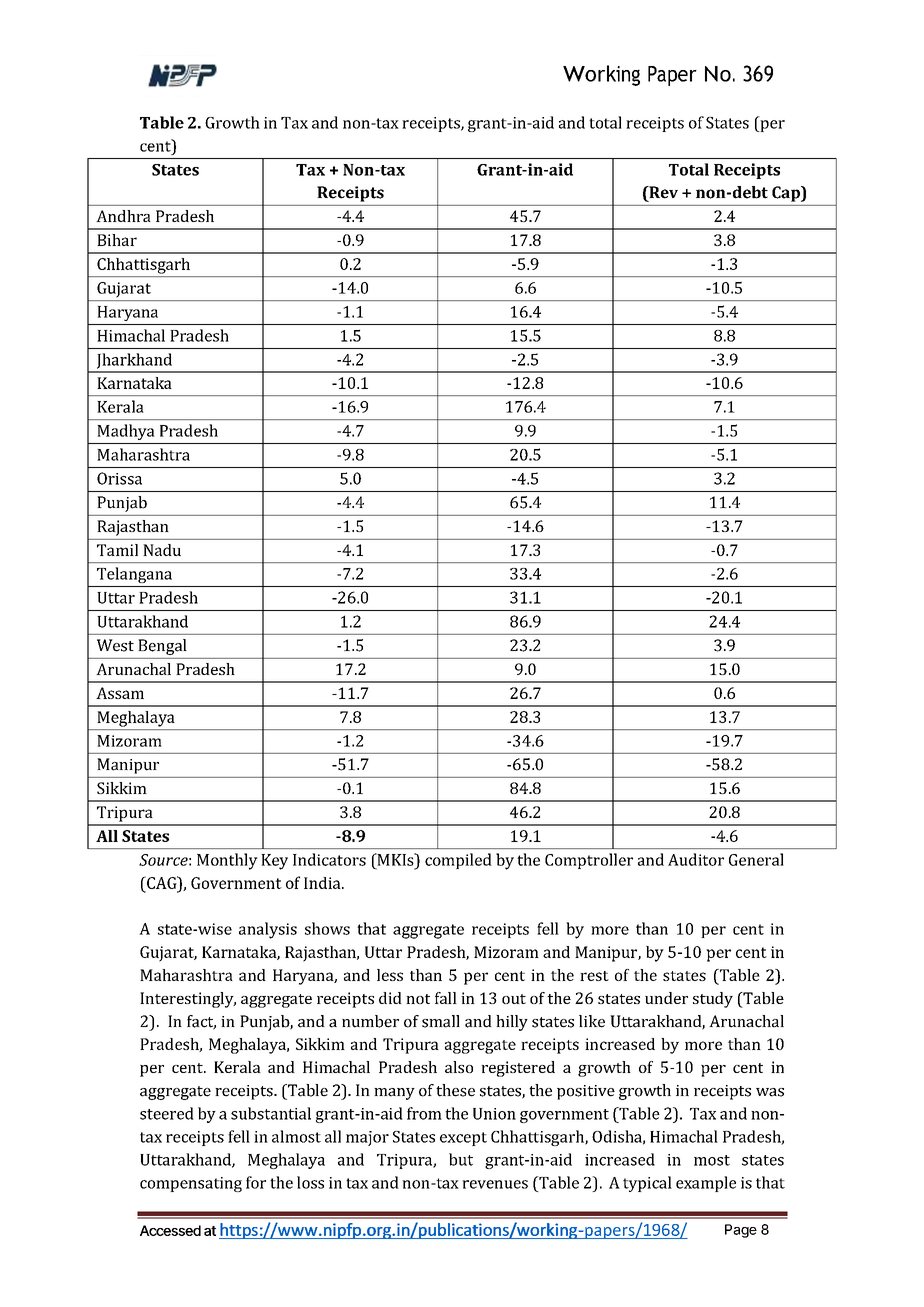 Image resolution: width=924 pixels, height=1307 pixels. What do you see at coordinates (706, 1184) in the screenshot?
I see `example` at bounding box center [706, 1184].
